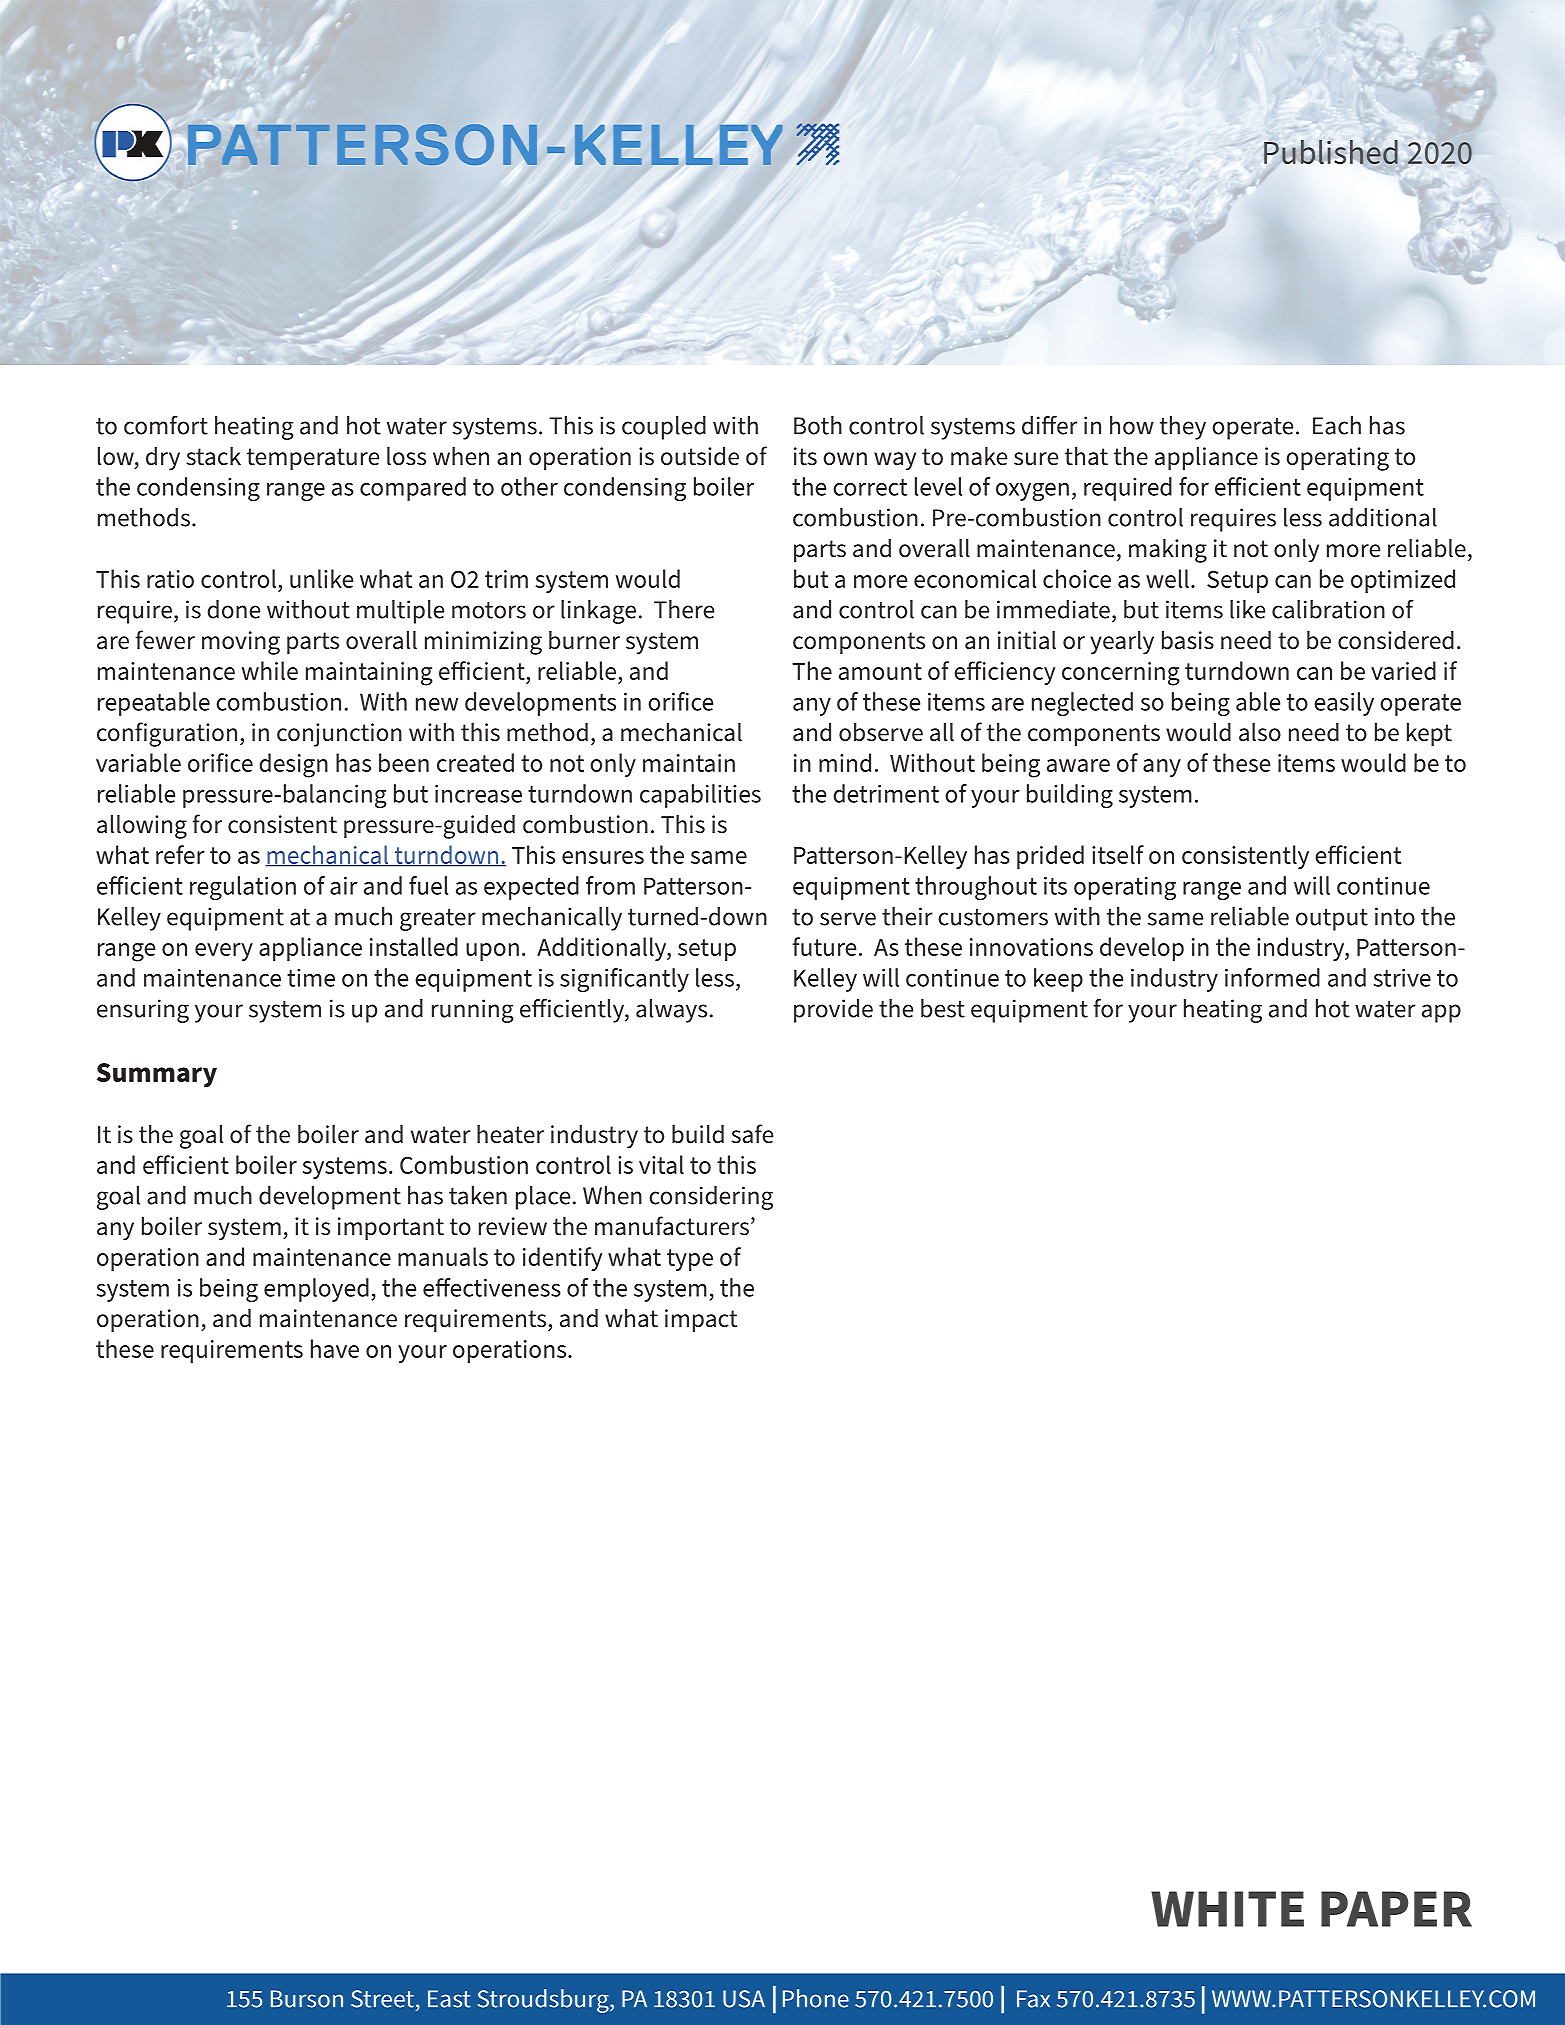 This screenshot has width=1565, height=2025. Describe the element at coordinates (1396, 1909) in the screenshot. I see `PAPER` at that location.
